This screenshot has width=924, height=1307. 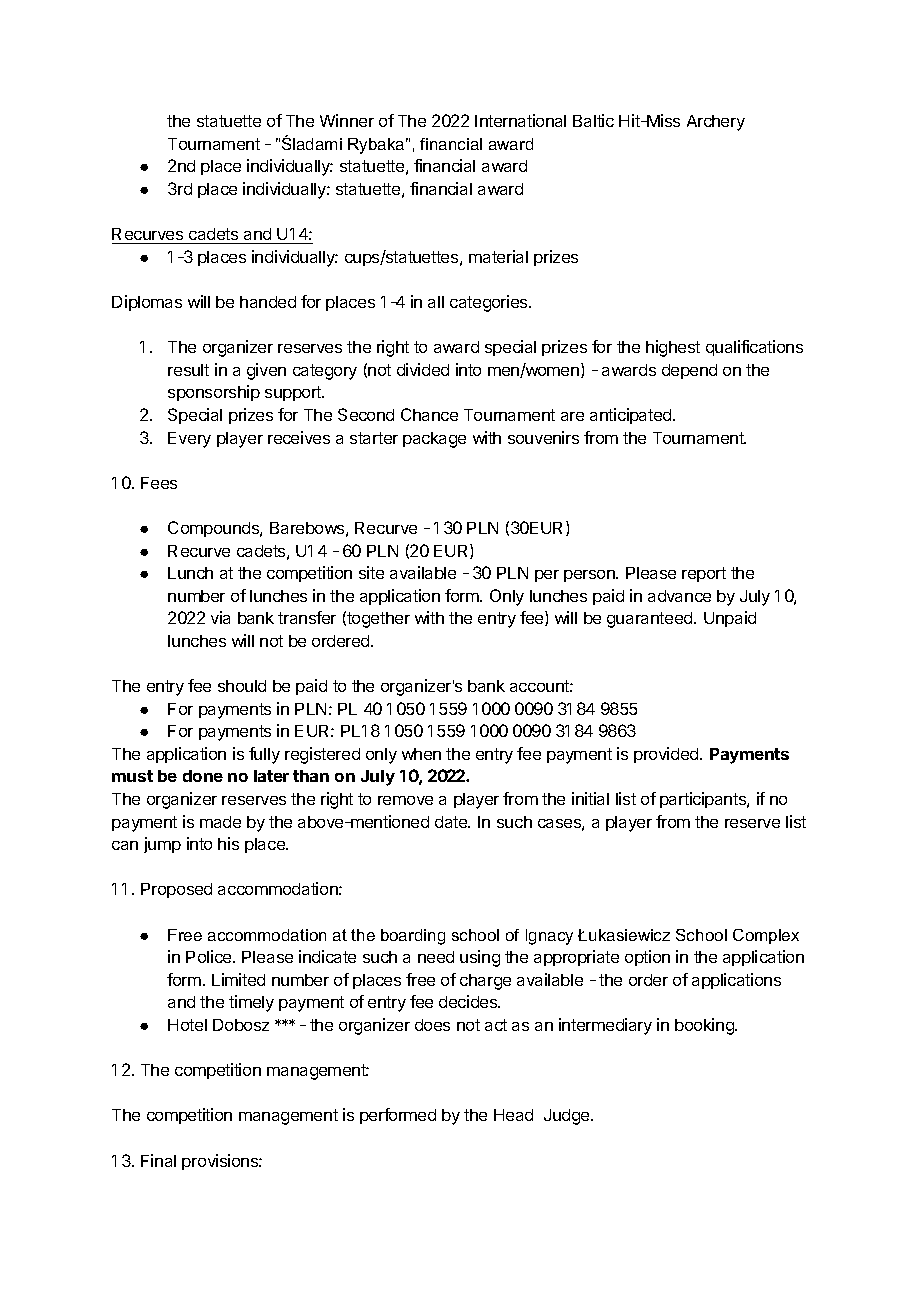 What do you see at coordinates (666, 755) in the screenshot?
I see `provided` at bounding box center [666, 755].
